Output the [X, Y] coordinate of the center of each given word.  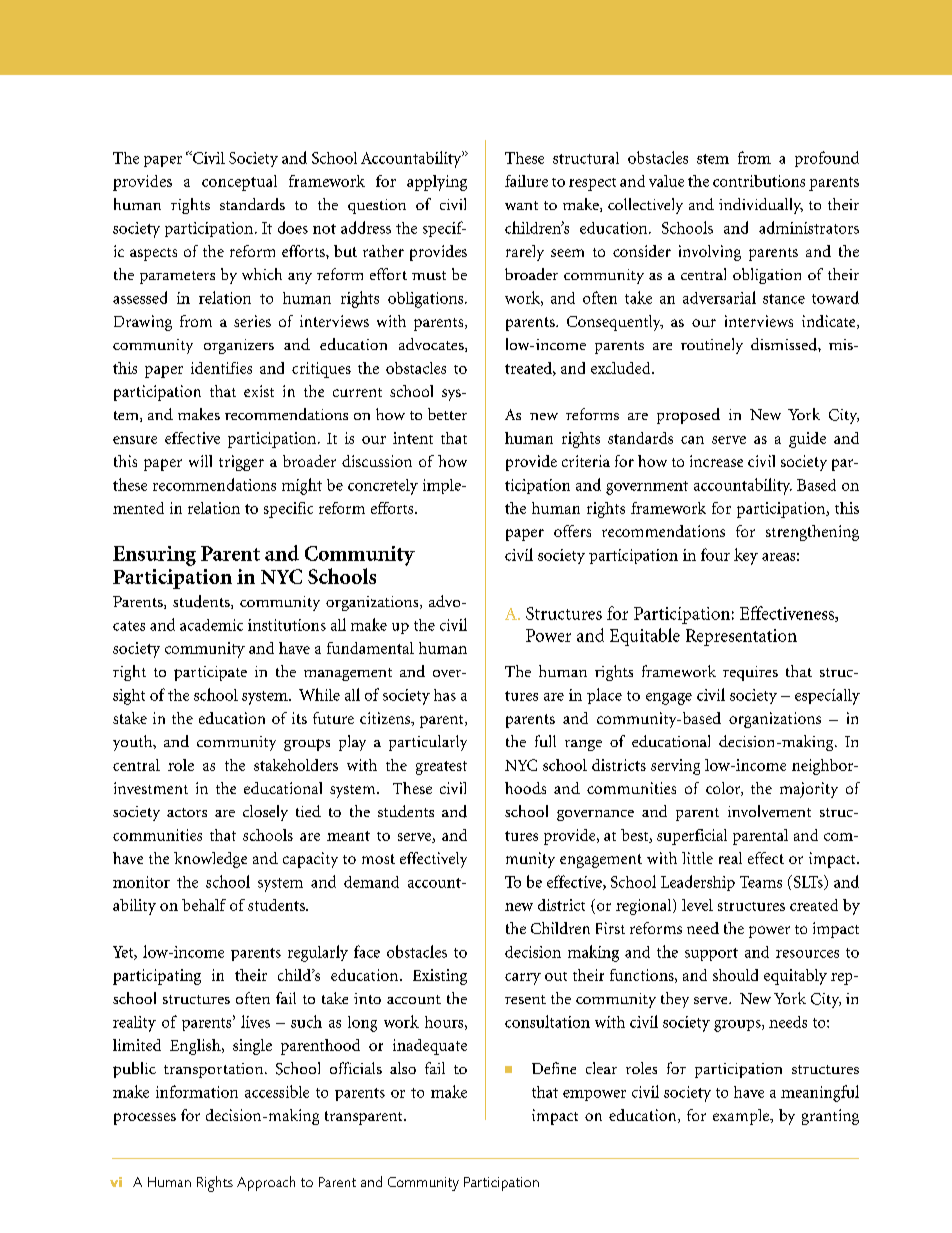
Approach [266, 1183]
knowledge [210, 860]
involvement [769, 811]
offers [572, 531]
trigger [241, 463]
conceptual [239, 183]
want [521, 205]
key [746, 556]
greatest [441, 768]
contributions [759, 181]
